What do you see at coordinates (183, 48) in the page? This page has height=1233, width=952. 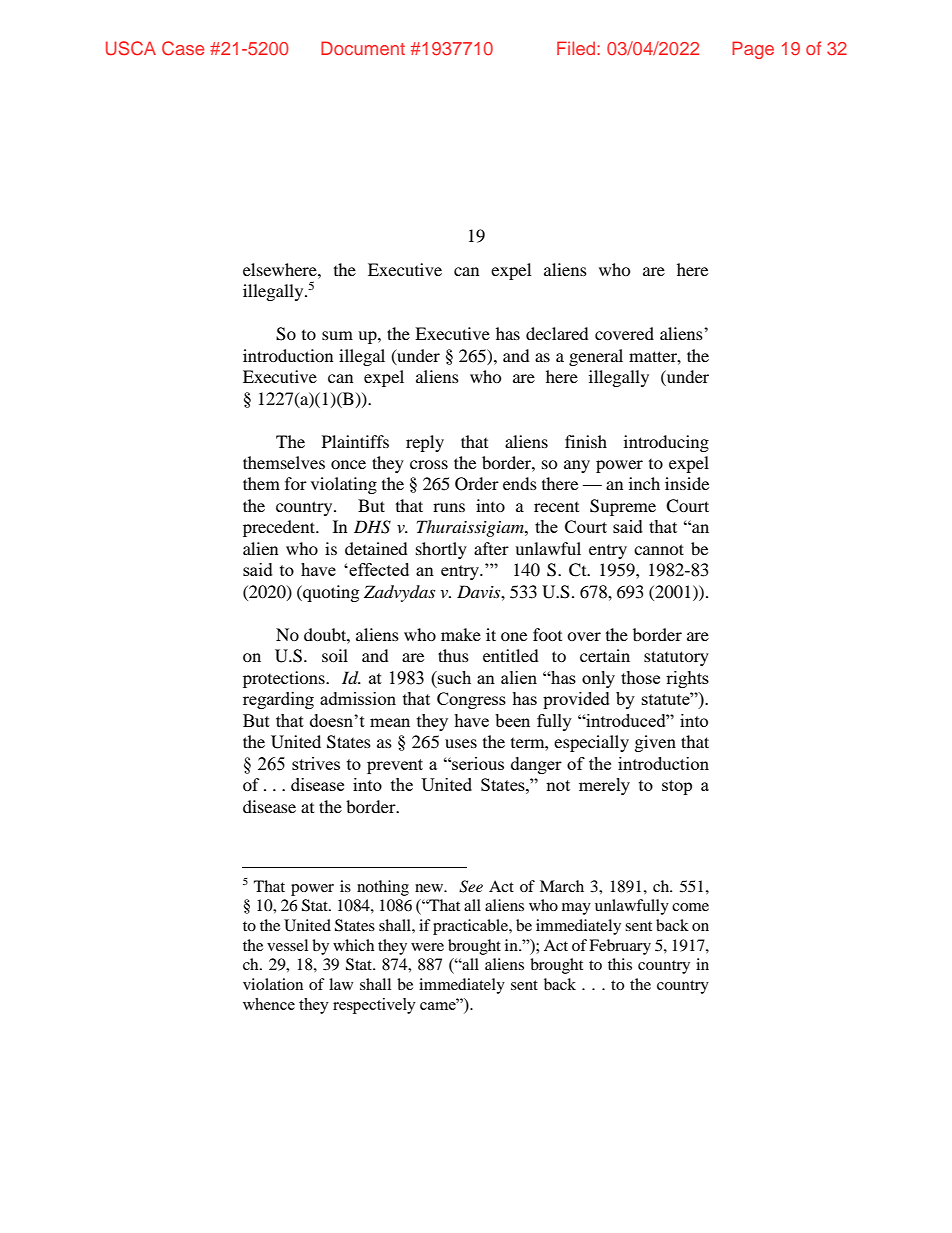 I see `Case` at bounding box center [183, 48].
